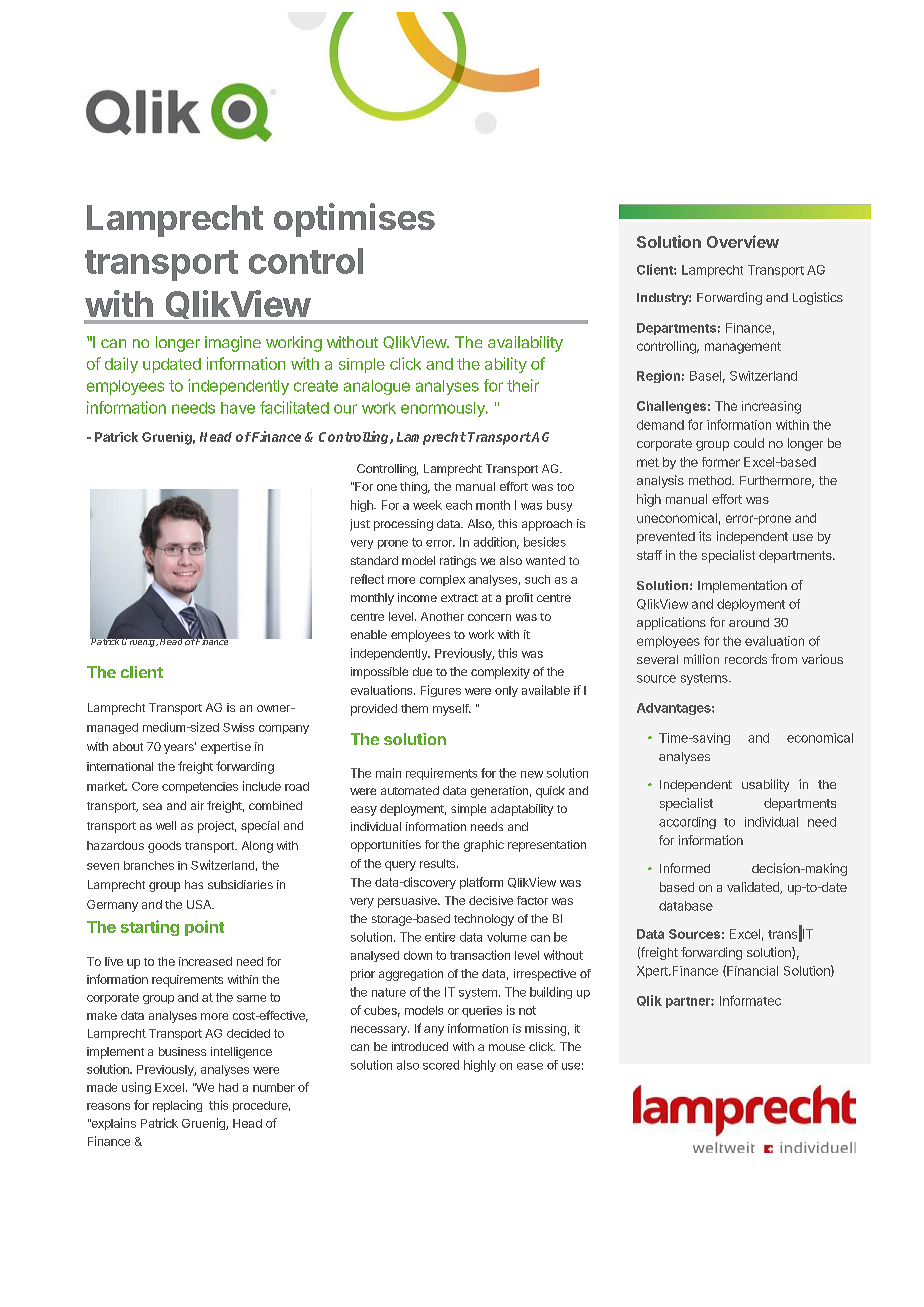 The height and width of the screenshot is (1307, 924). What do you see at coordinates (177, 1106) in the screenshot?
I see `replacing` at bounding box center [177, 1106].
